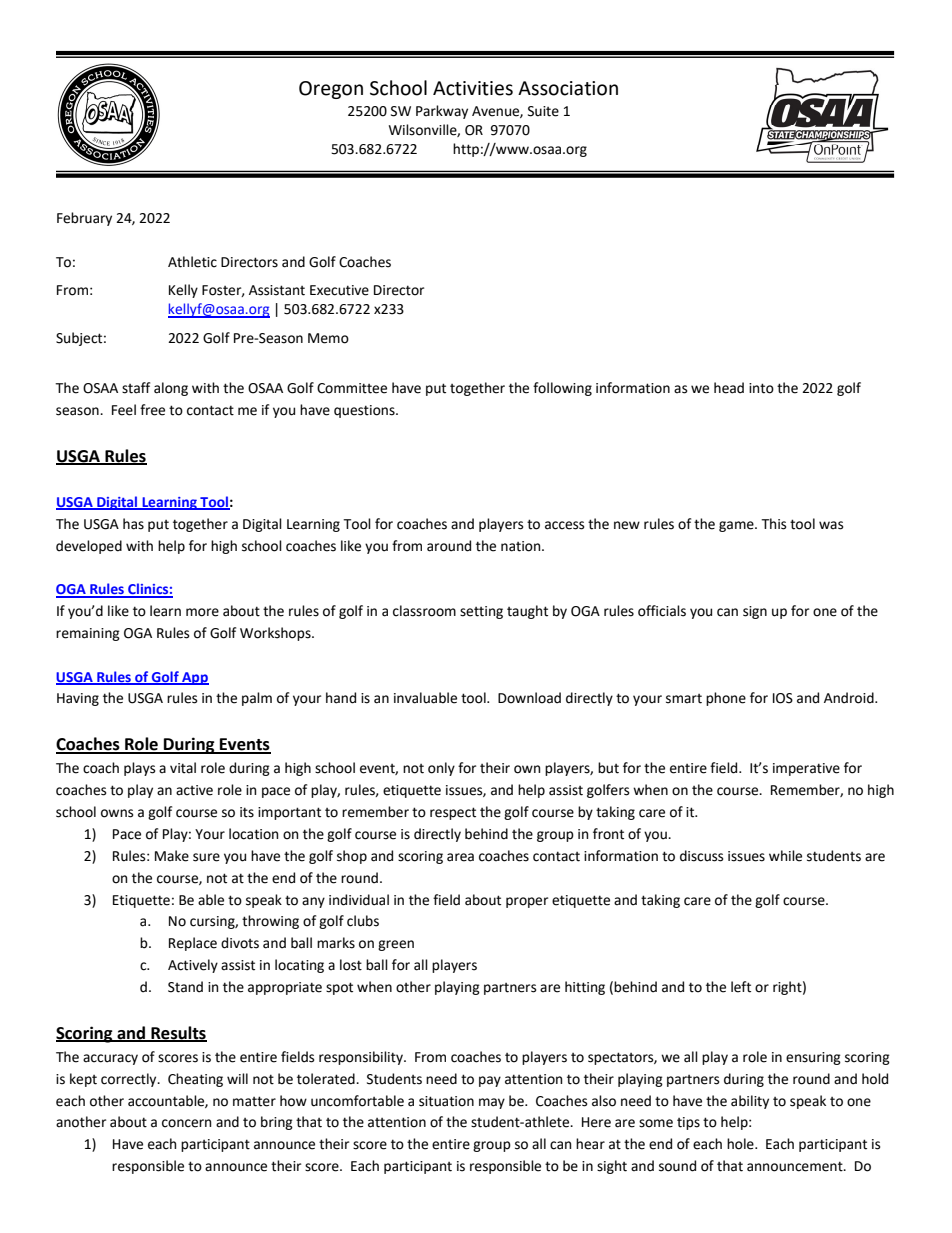 The image size is (952, 1233). What do you see at coordinates (755, 612) in the screenshot?
I see `sign` at bounding box center [755, 612].
